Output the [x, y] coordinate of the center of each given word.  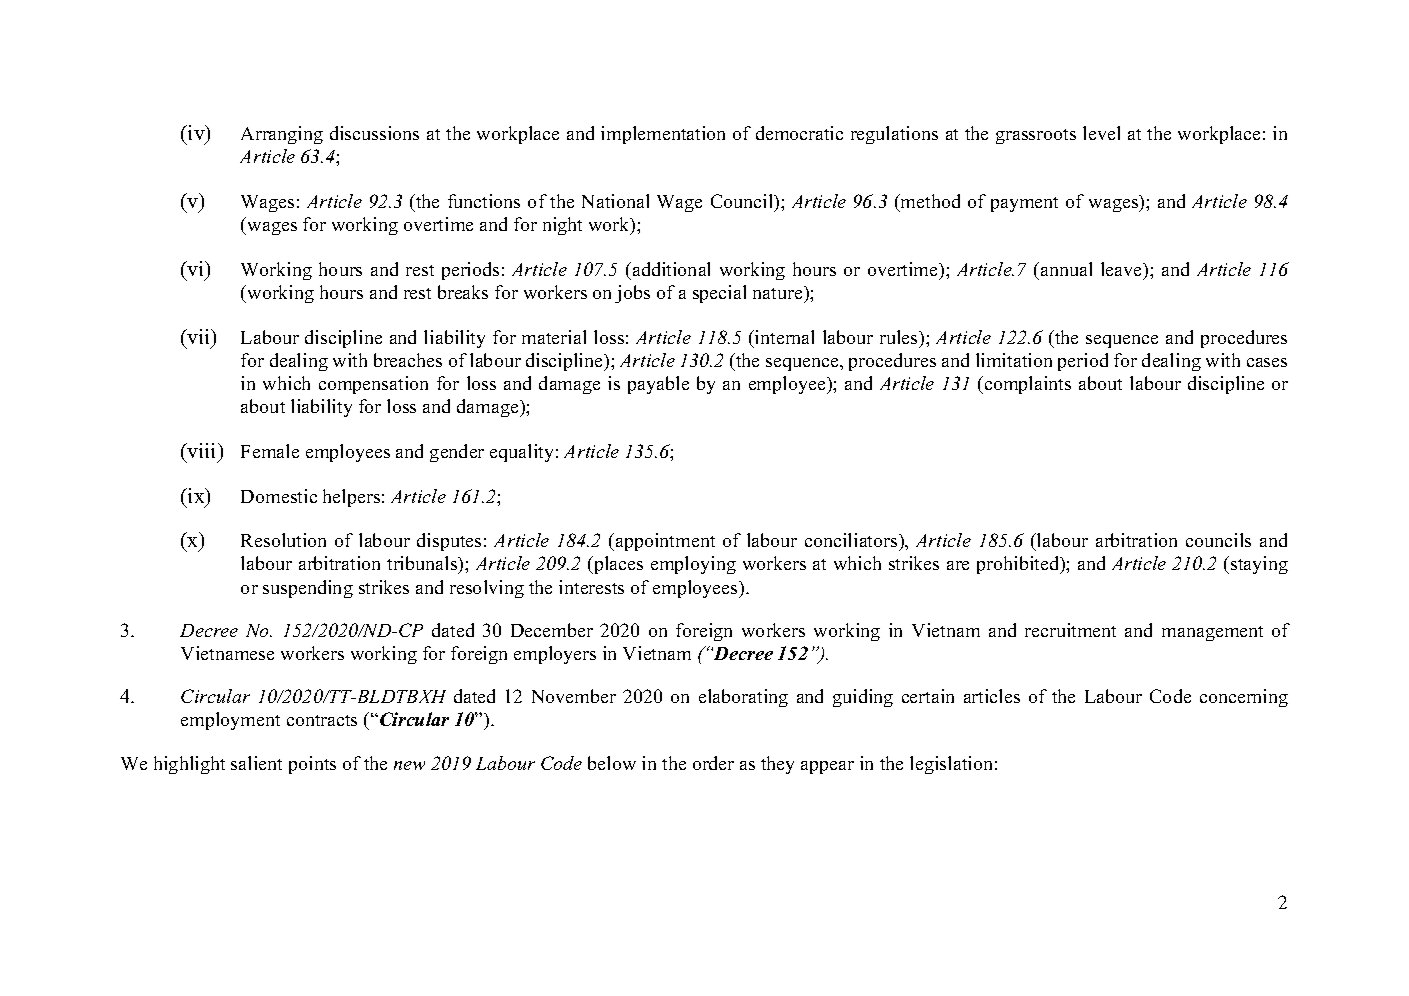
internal [783, 337]
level [1101, 133]
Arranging [282, 135]
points [312, 765]
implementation [663, 135]
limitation [1014, 360]
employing [693, 565]
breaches [408, 360]
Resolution [283, 540]
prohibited [1019, 565]
